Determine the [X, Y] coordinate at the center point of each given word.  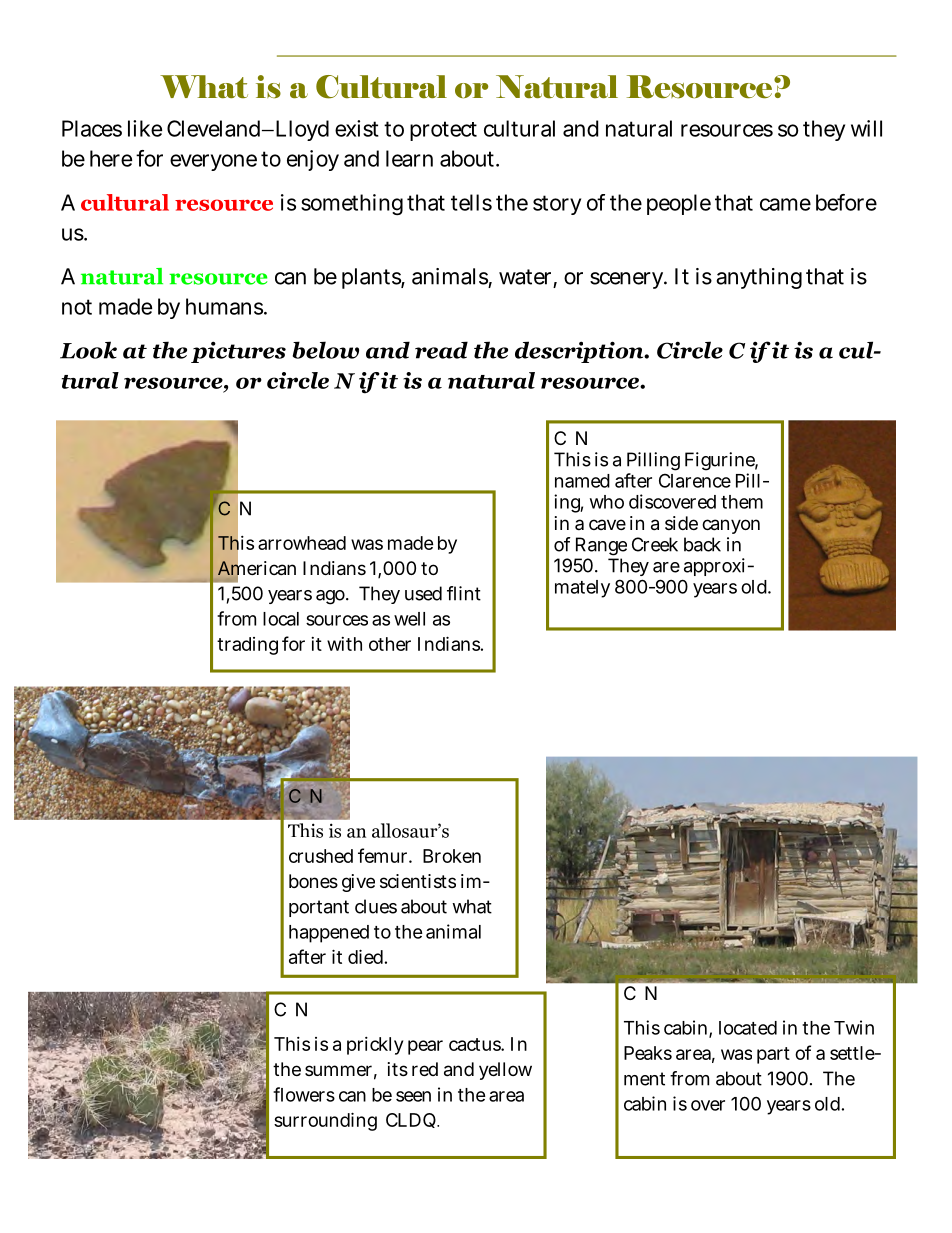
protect [443, 131]
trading [247, 646]
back [702, 544]
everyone [213, 162]
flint [464, 593]
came [785, 204]
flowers [304, 1094]
